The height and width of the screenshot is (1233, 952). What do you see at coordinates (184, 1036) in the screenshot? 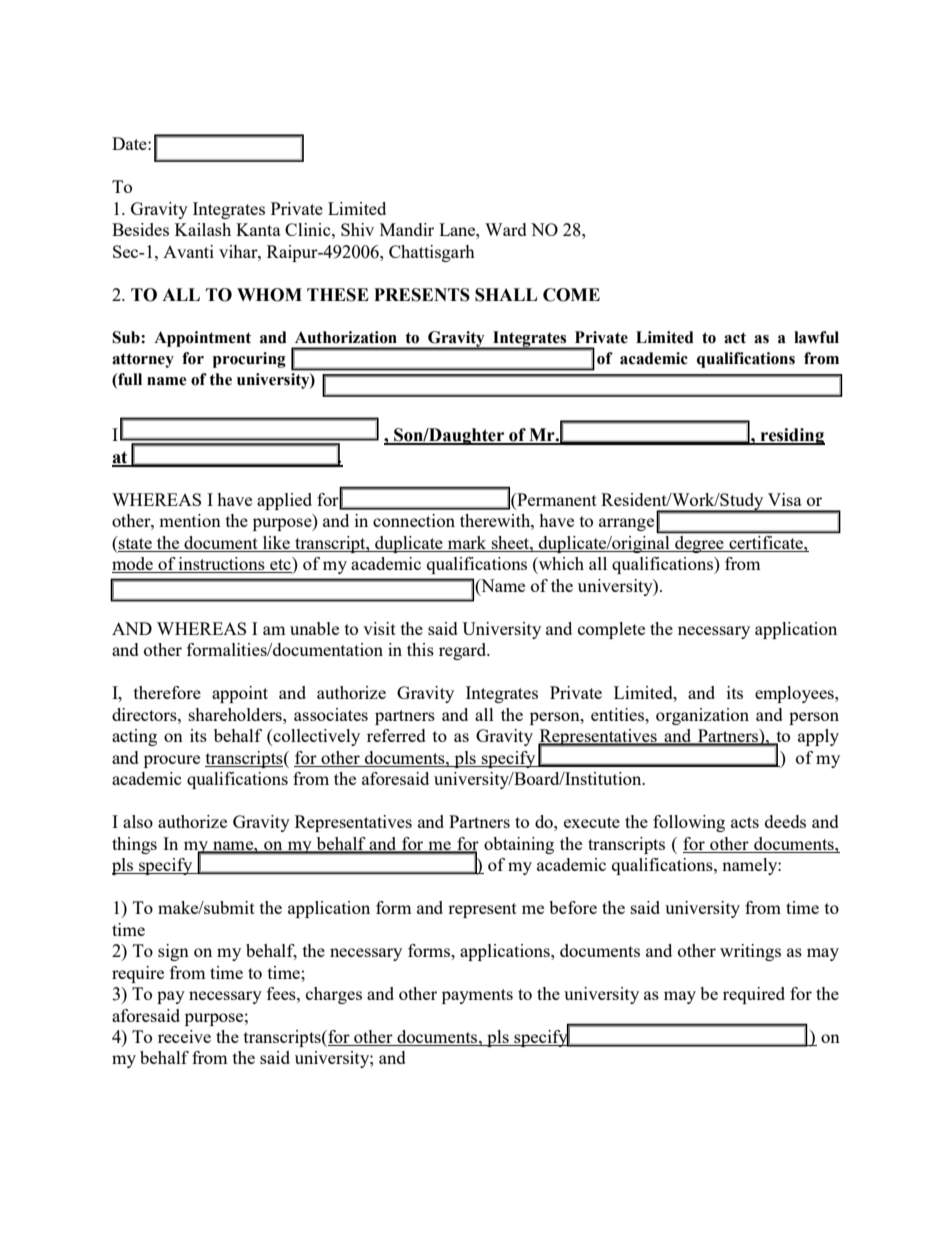
I see `receive` at bounding box center [184, 1036].
